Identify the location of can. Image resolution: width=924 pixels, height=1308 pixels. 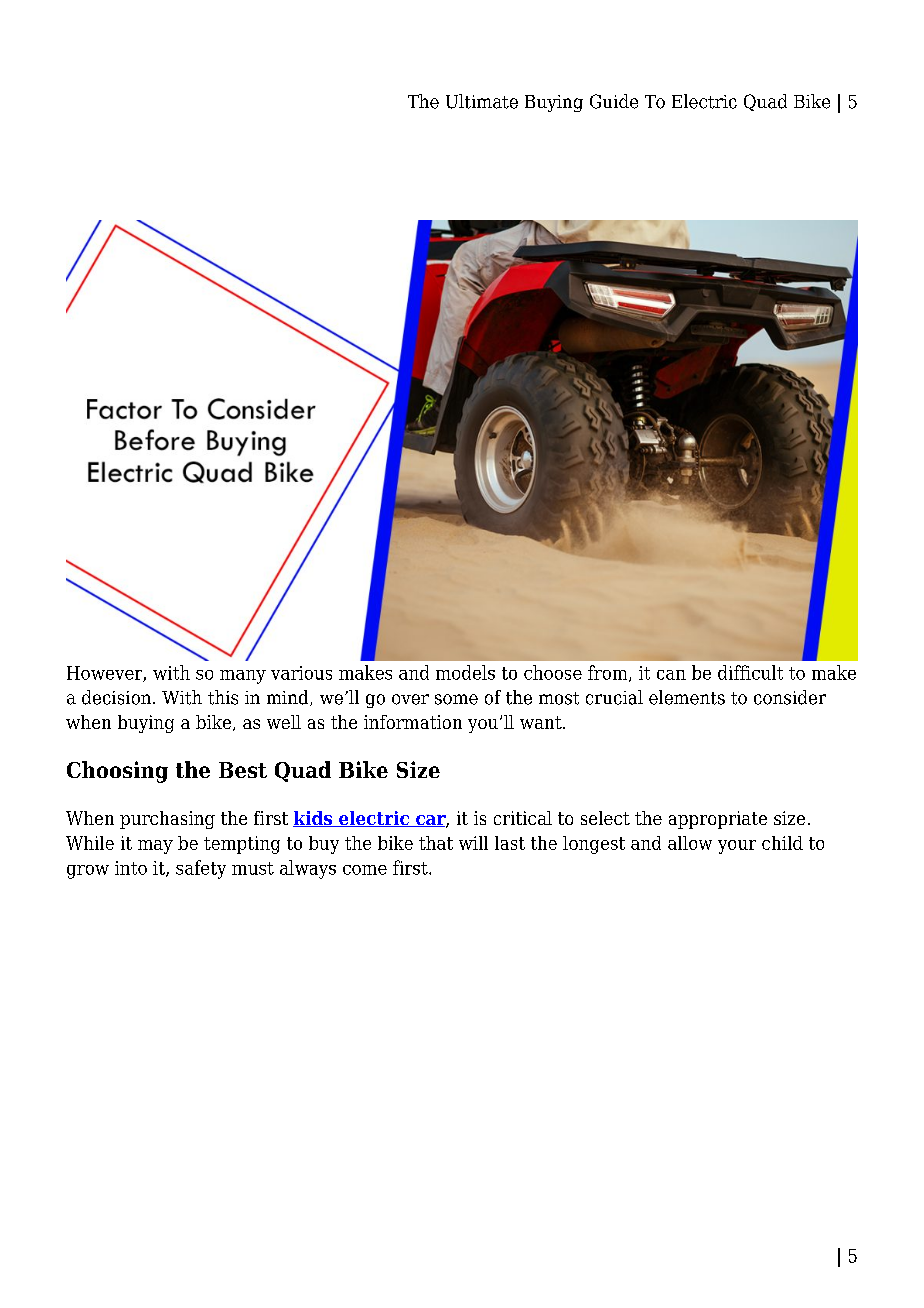
(671, 675).
